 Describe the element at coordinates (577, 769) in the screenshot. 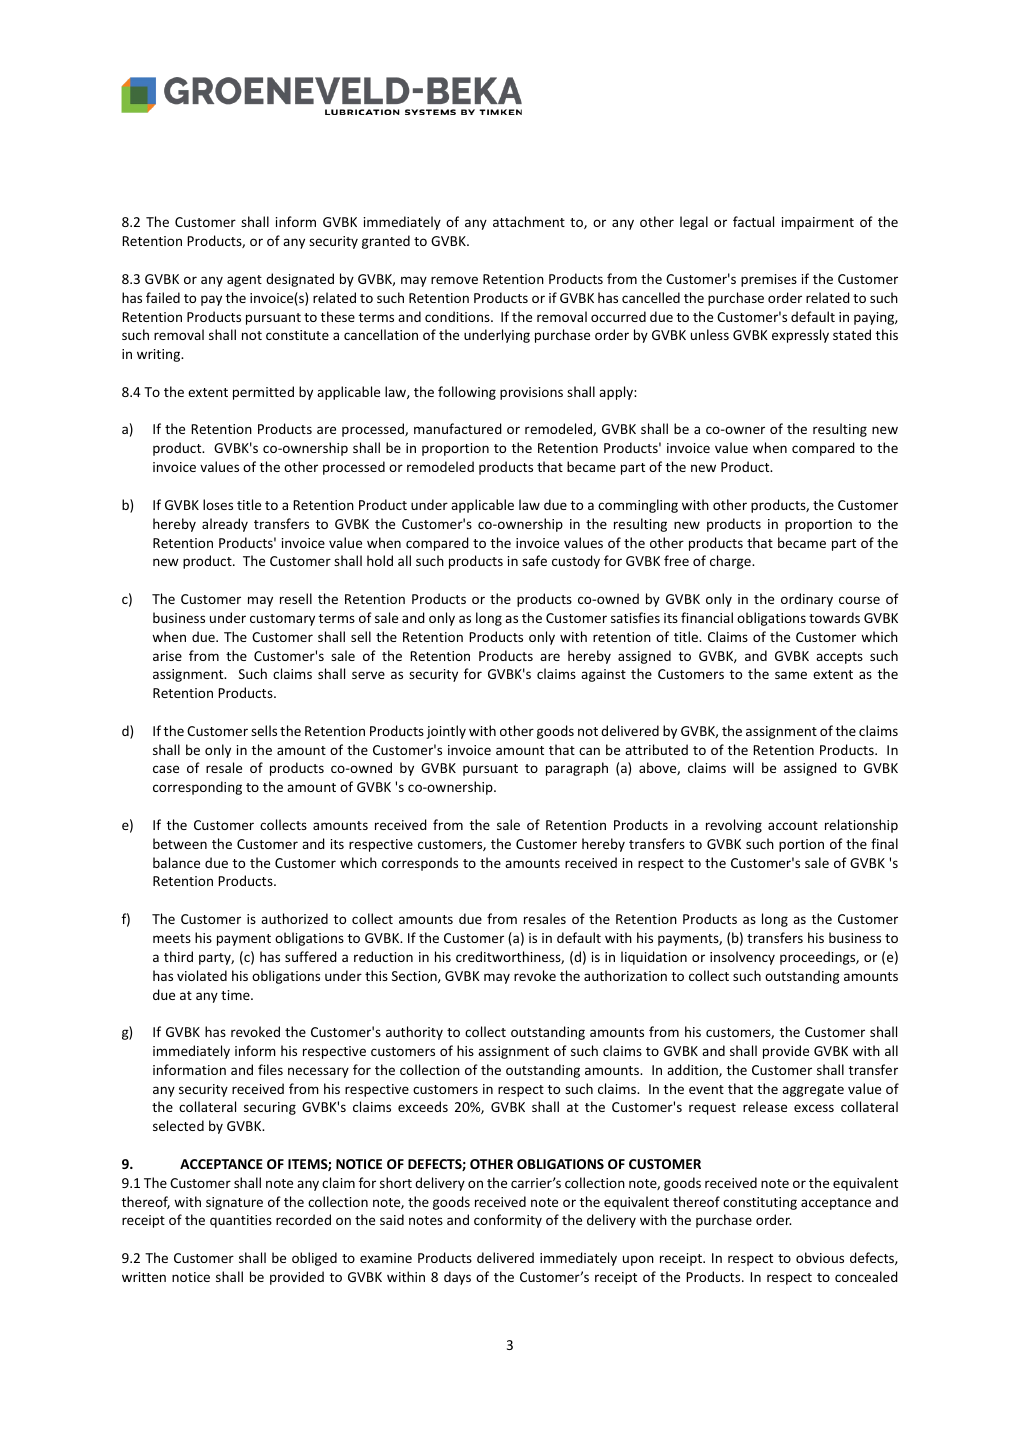

I see `paragraph` at that location.
